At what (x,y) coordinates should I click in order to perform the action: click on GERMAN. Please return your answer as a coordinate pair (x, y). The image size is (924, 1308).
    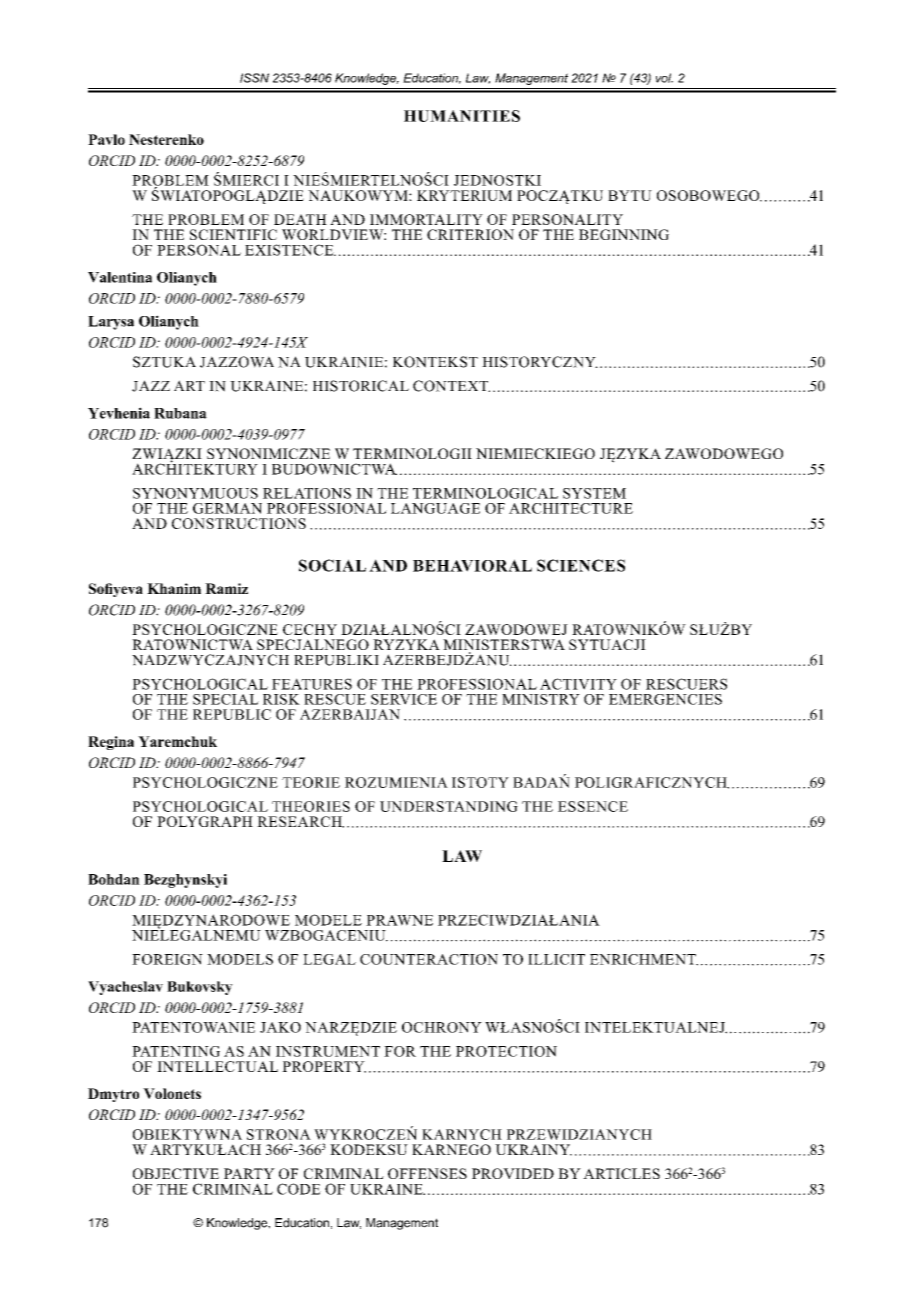
    Looking at the image, I should click on (227, 508).
